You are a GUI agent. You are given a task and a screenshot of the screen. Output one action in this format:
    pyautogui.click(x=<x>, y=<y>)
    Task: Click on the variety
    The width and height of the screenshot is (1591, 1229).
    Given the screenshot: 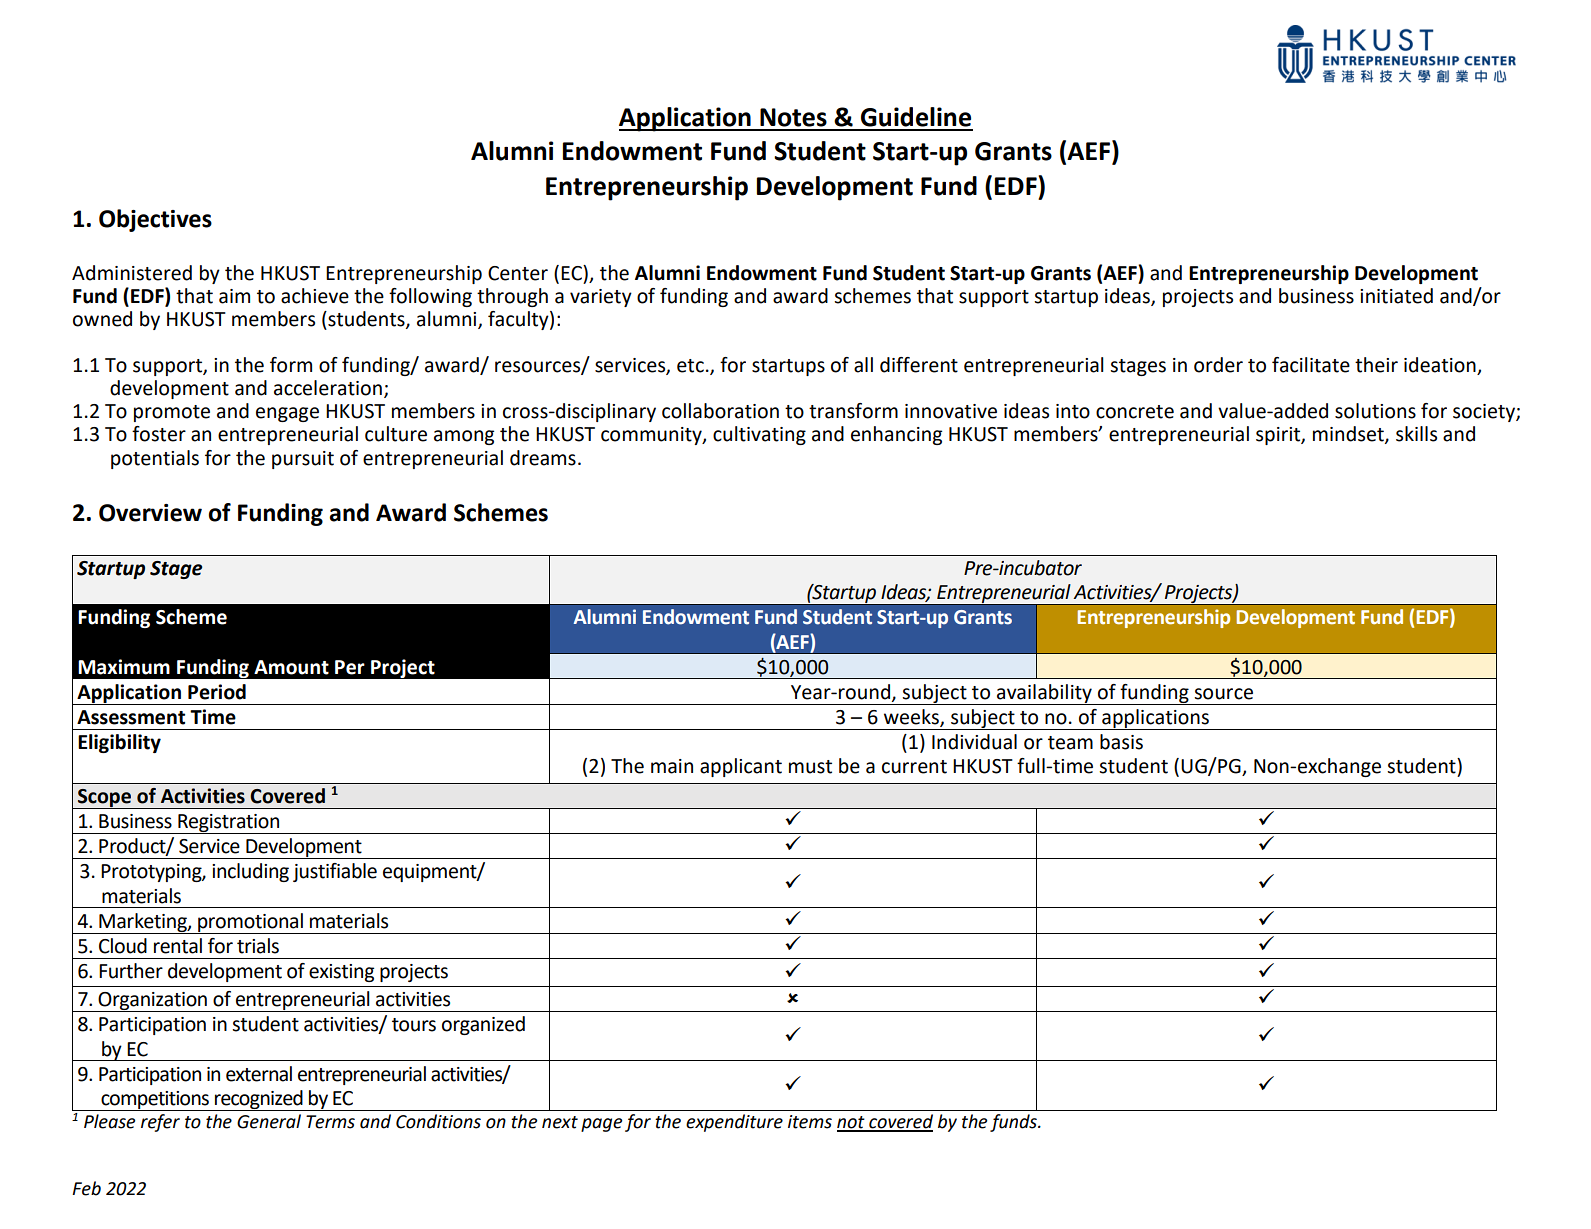 What is the action you would take?
    pyautogui.click(x=601, y=298)
